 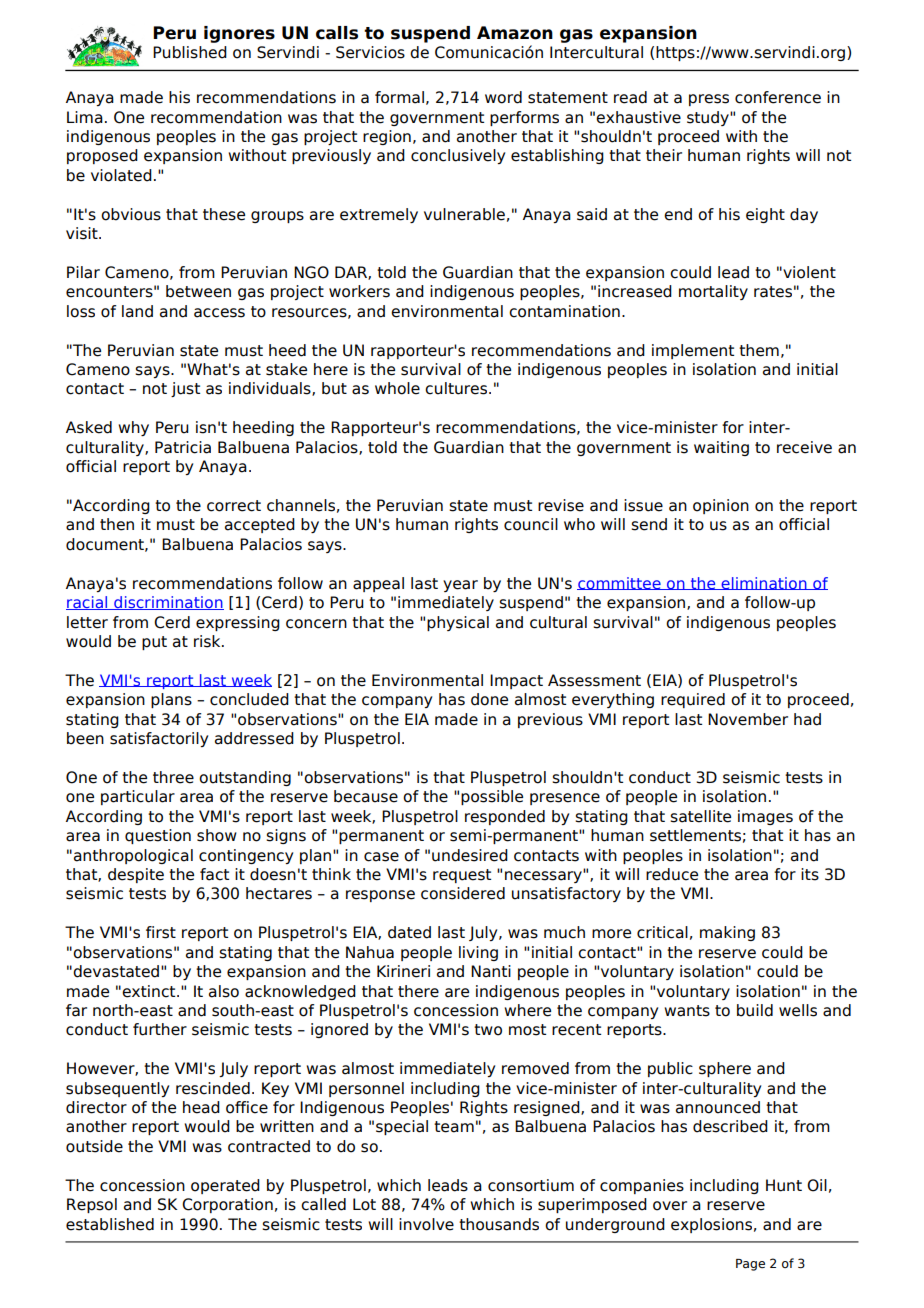 What do you see at coordinates (190, 52) in the document?
I see `Published` at bounding box center [190, 52].
